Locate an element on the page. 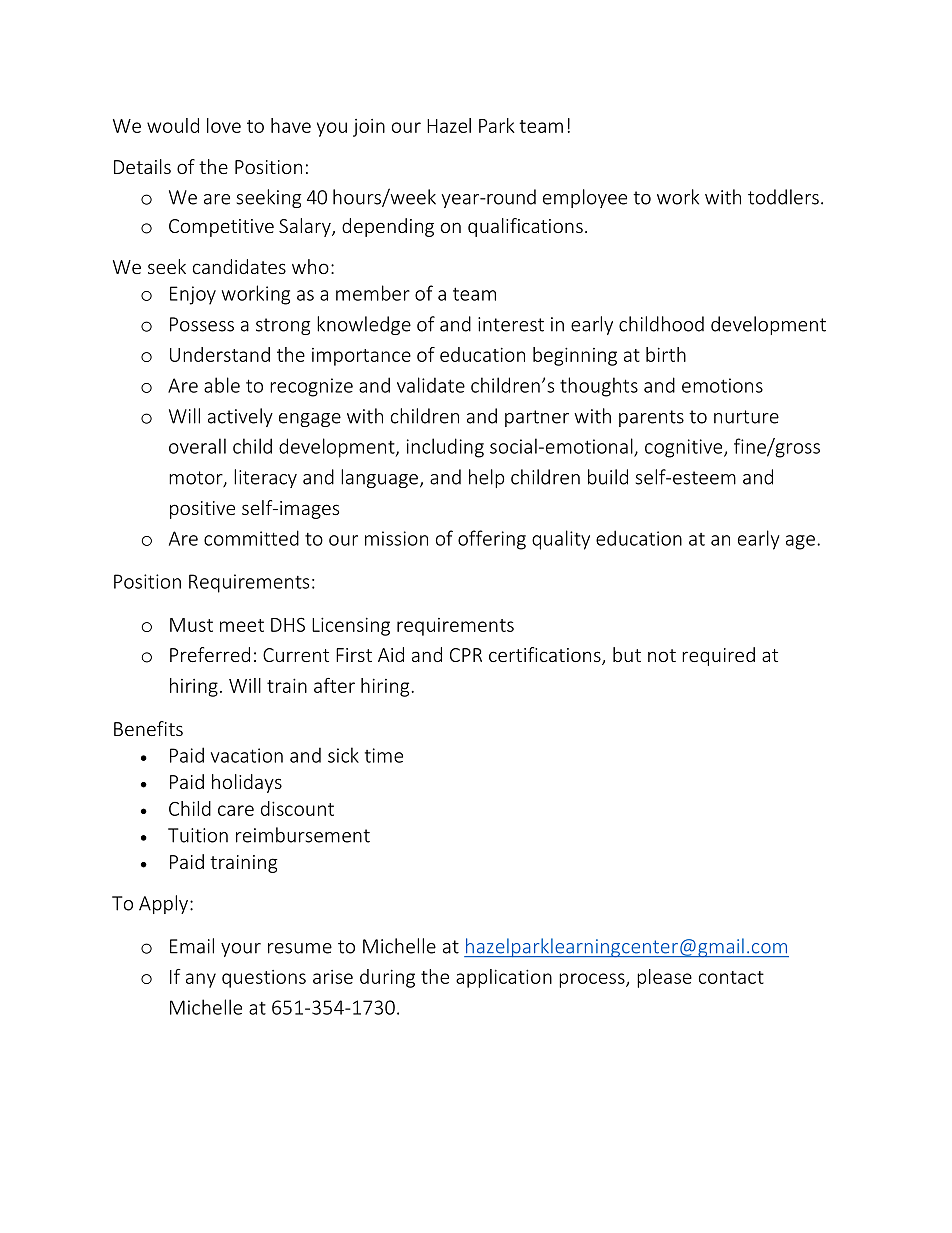  vacation is located at coordinates (247, 755).
